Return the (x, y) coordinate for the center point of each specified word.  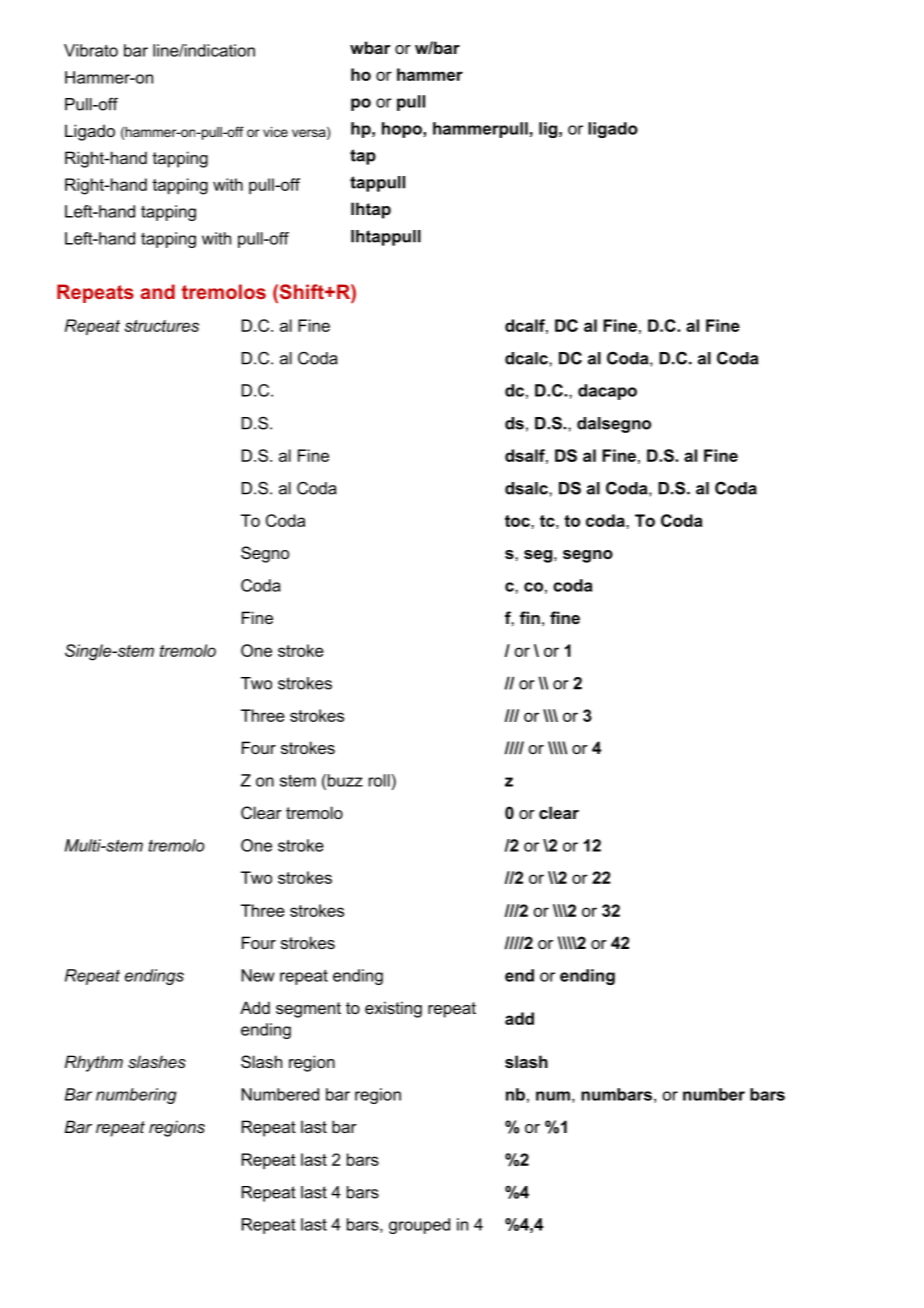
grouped (419, 1226)
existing (393, 1009)
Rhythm (94, 1063)
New (258, 975)
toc (518, 521)
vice (275, 132)
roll (380, 780)
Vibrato (91, 50)
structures (161, 326)
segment (308, 1010)
